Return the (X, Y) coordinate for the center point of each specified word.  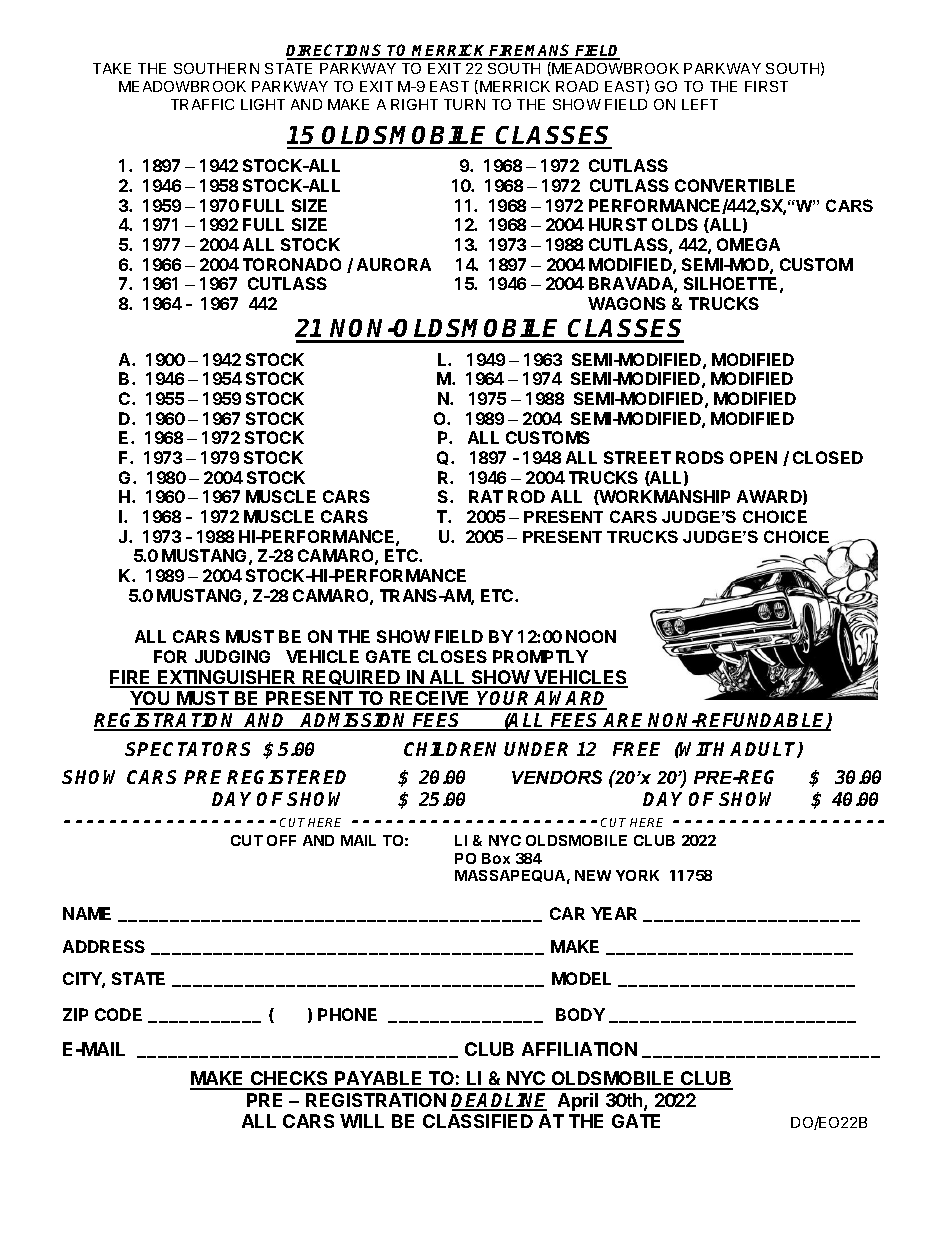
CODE (118, 1014)
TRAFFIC (202, 104)
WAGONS (627, 303)
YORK (637, 875)
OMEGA (748, 244)
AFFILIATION (579, 1049)
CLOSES (452, 656)
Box (496, 858)
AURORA (394, 264)
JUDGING (232, 656)
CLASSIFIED (478, 1121)
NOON (591, 636)
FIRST (766, 86)
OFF (281, 840)
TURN (464, 104)
